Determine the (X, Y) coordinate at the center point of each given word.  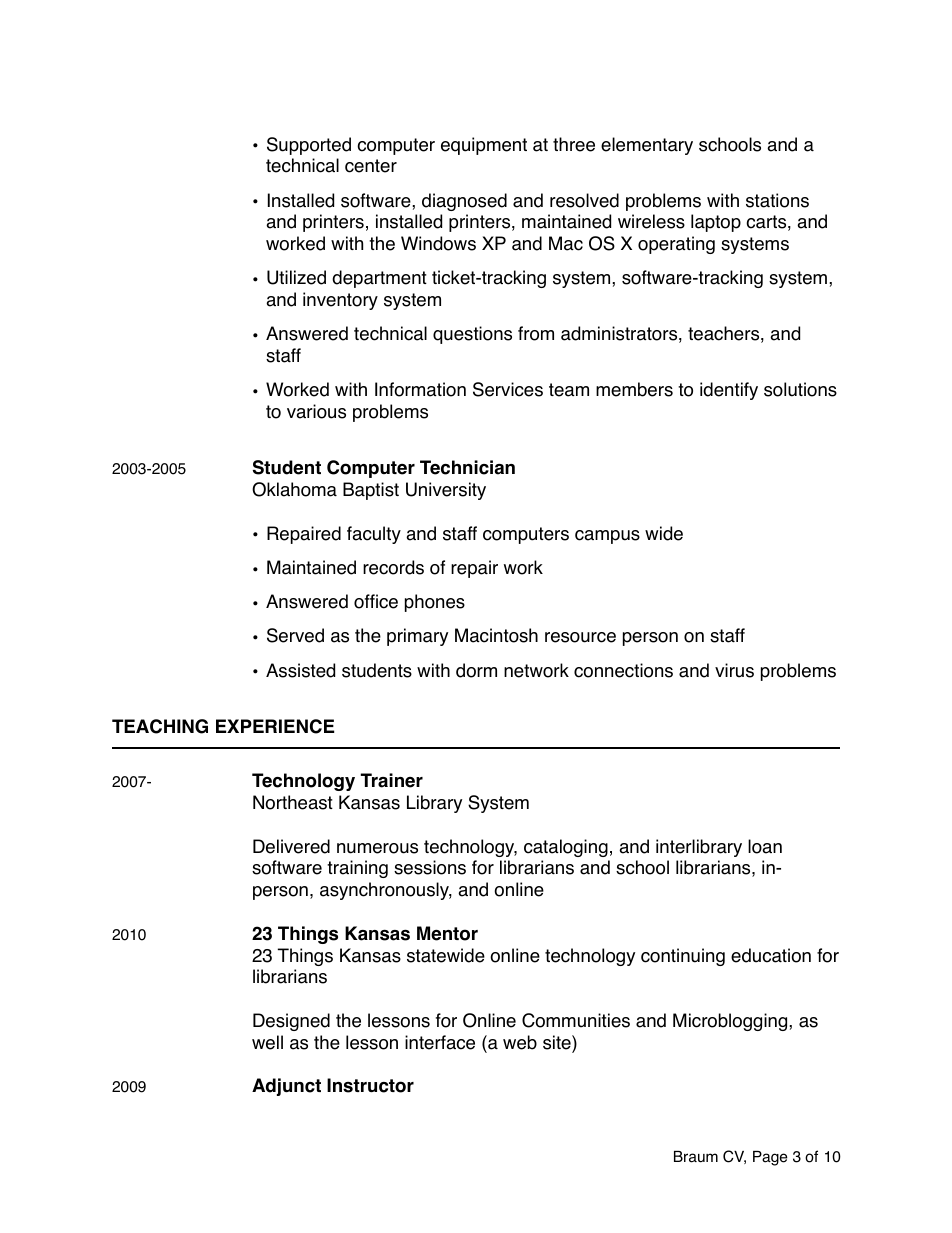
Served (295, 635)
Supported (309, 146)
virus (734, 670)
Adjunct (286, 1087)
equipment (484, 146)
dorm (476, 670)
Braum (696, 1157)
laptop (716, 223)
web (520, 1042)
